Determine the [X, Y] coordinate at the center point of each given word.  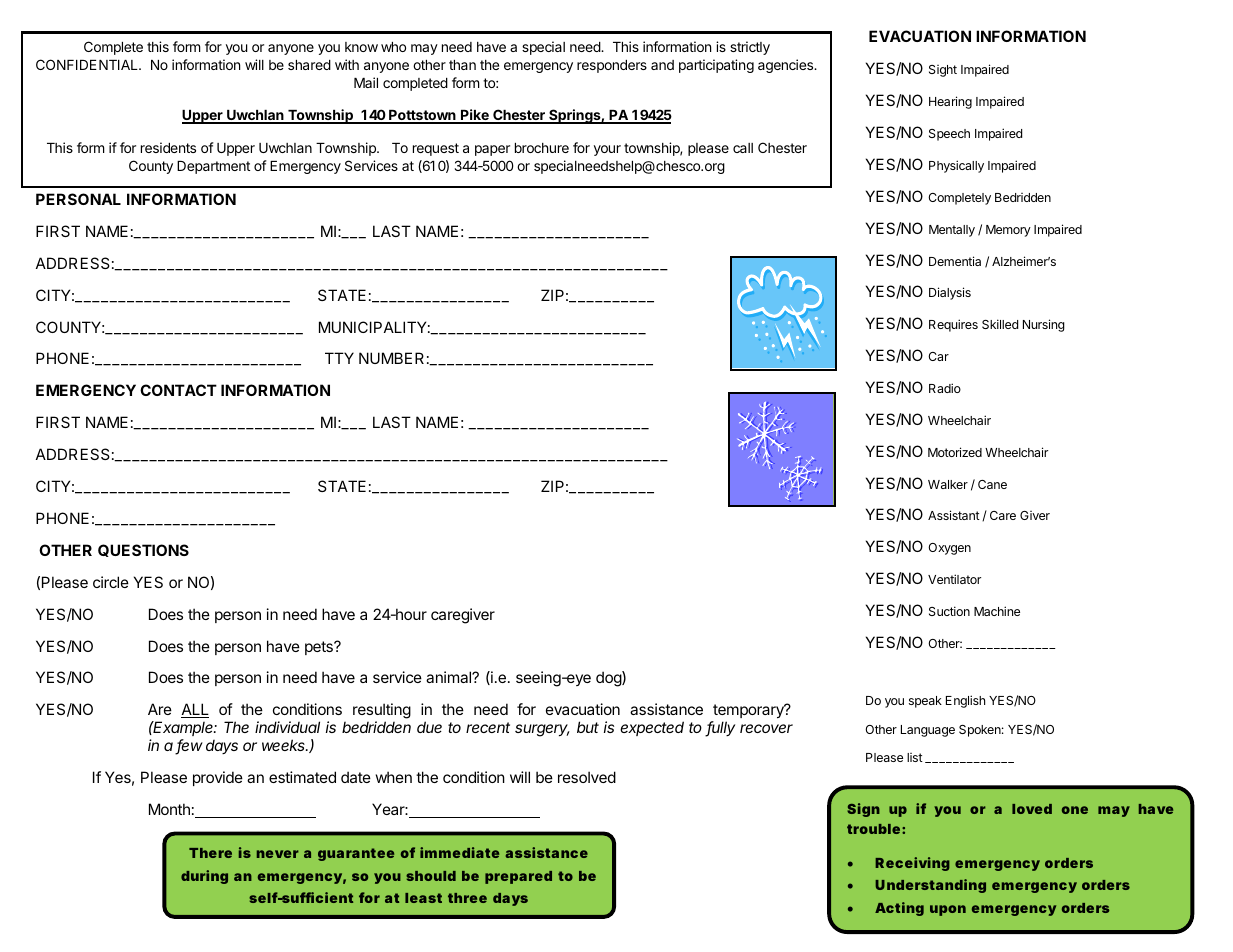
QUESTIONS [143, 550]
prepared [518, 877]
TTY [339, 358]
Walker [948, 484]
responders [612, 66]
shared [309, 65]
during [204, 877]
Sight [943, 71]
